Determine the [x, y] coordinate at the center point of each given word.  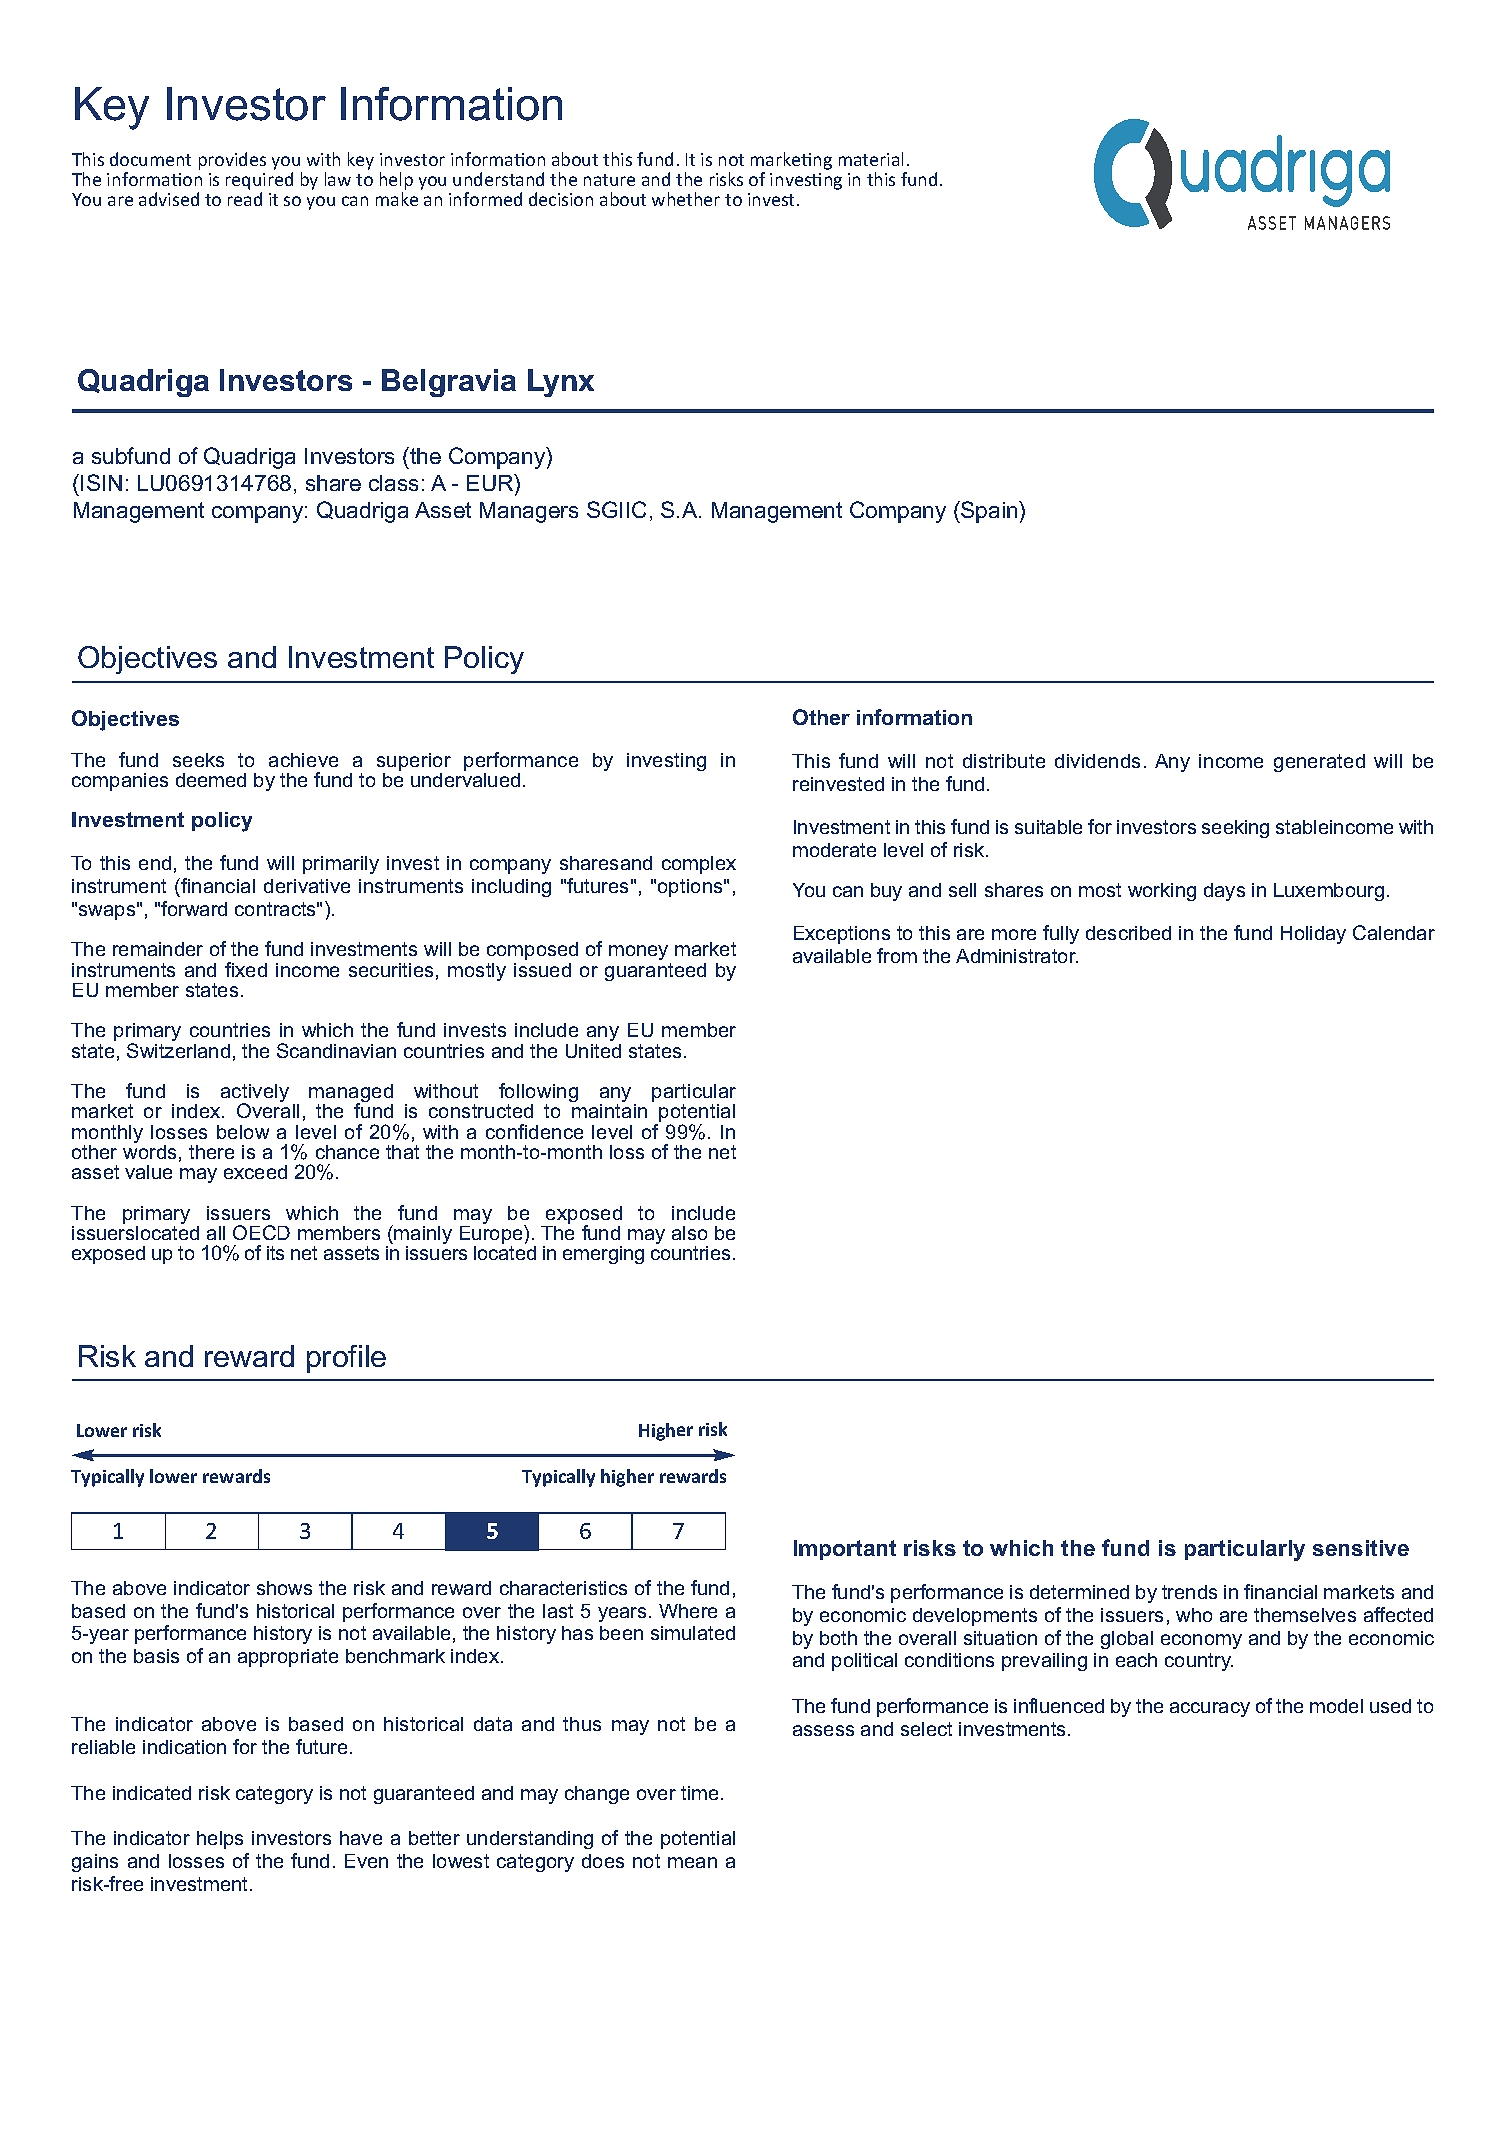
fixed [246, 969]
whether [686, 199]
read [245, 199]
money [638, 952]
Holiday [1313, 935]
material [871, 159]
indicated [152, 1793]
